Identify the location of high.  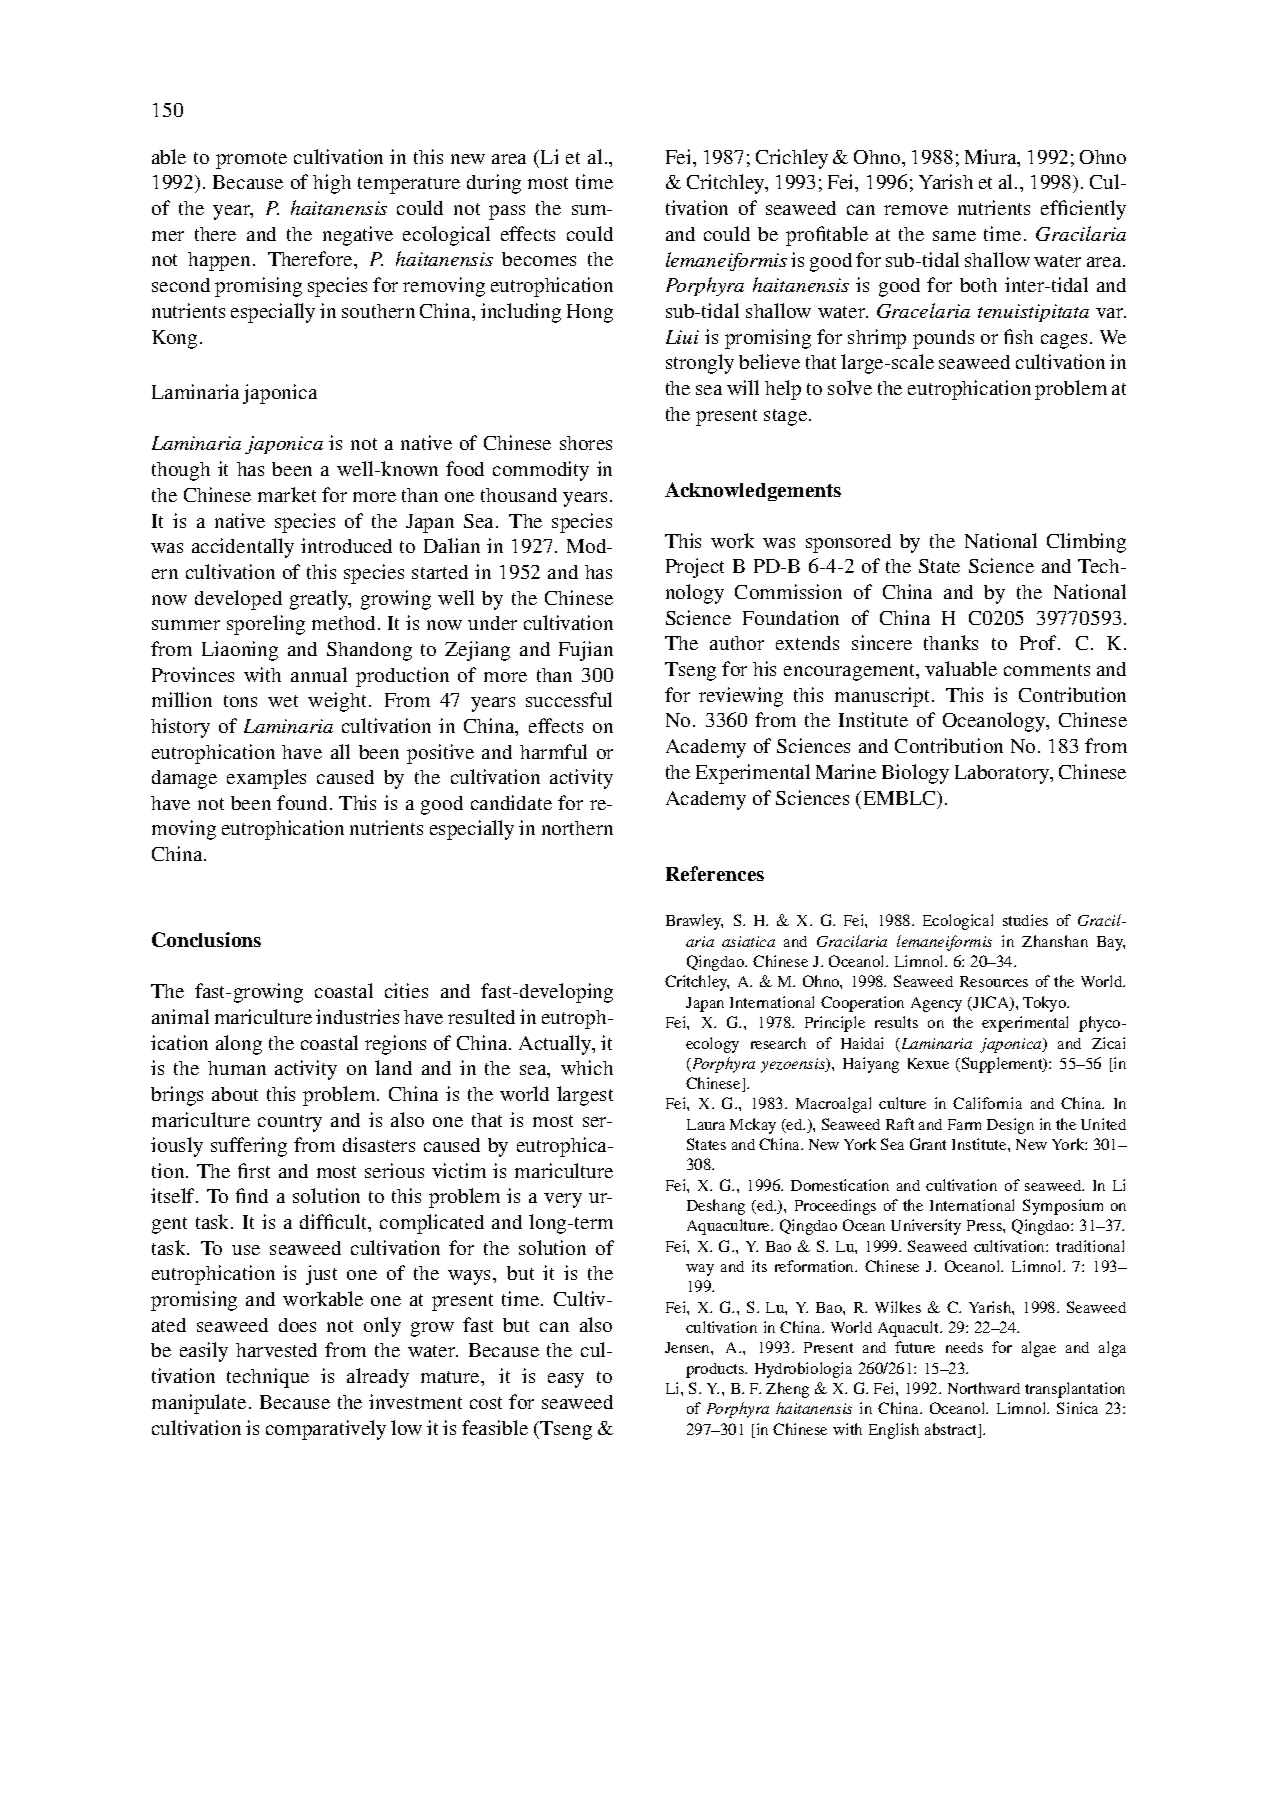
(332, 184).
